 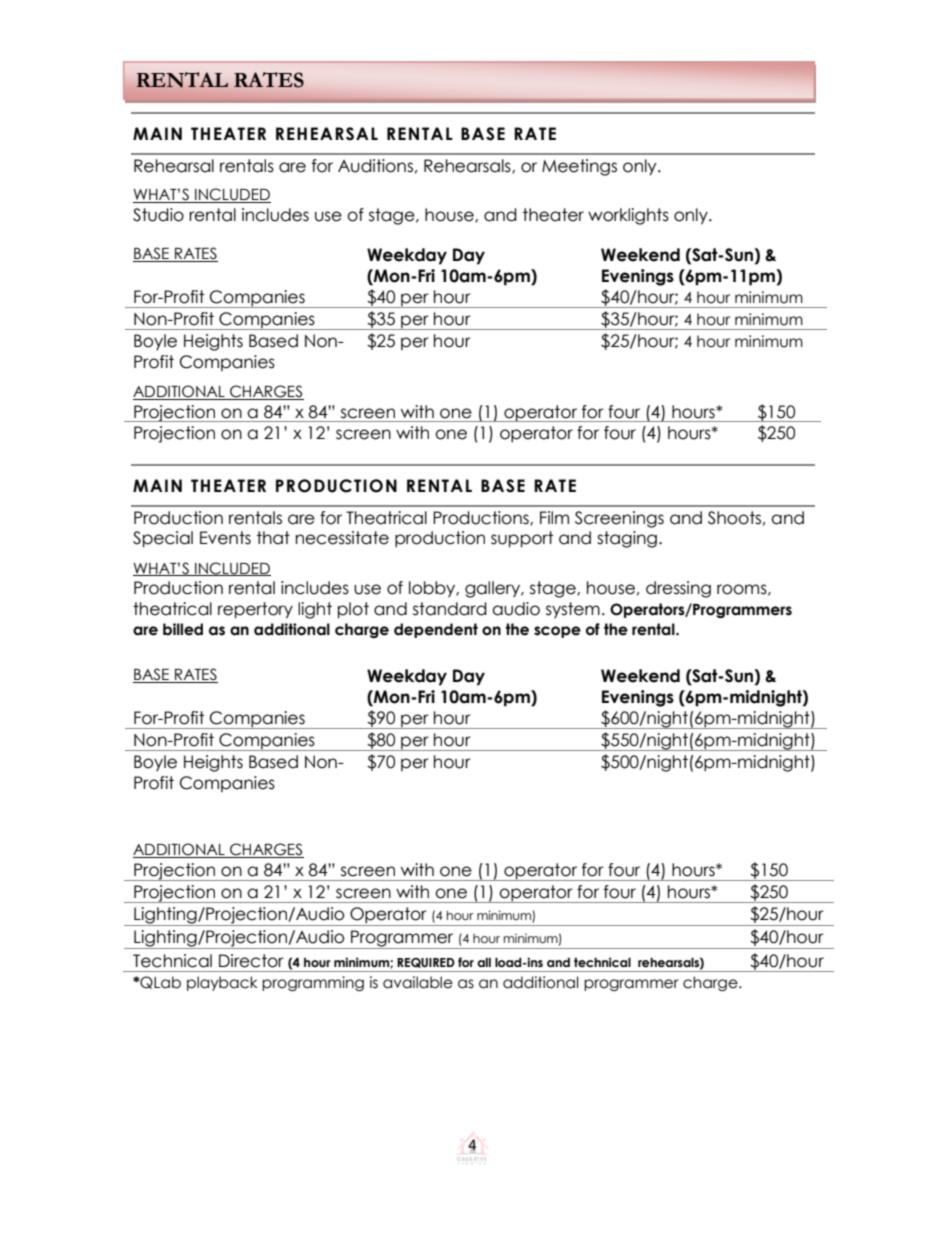 What do you see at coordinates (158, 215) in the page?
I see `Studio` at bounding box center [158, 215].
